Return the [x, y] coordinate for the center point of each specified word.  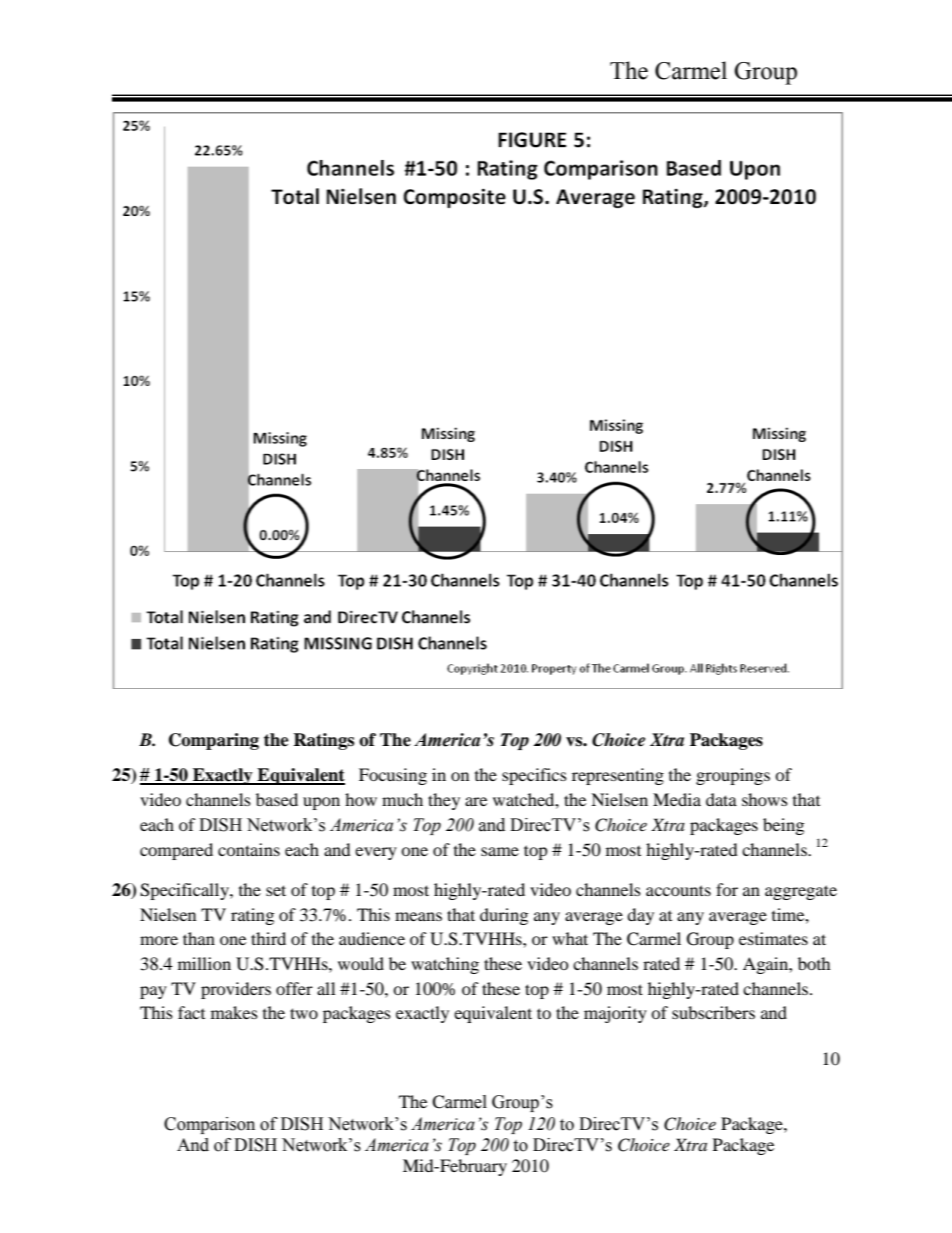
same [500, 851]
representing [618, 776]
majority [615, 1014]
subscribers [713, 1012]
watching [445, 965]
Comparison [209, 1125]
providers [236, 990]
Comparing [214, 741]
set [276, 890]
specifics [534, 776]
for [727, 889]
